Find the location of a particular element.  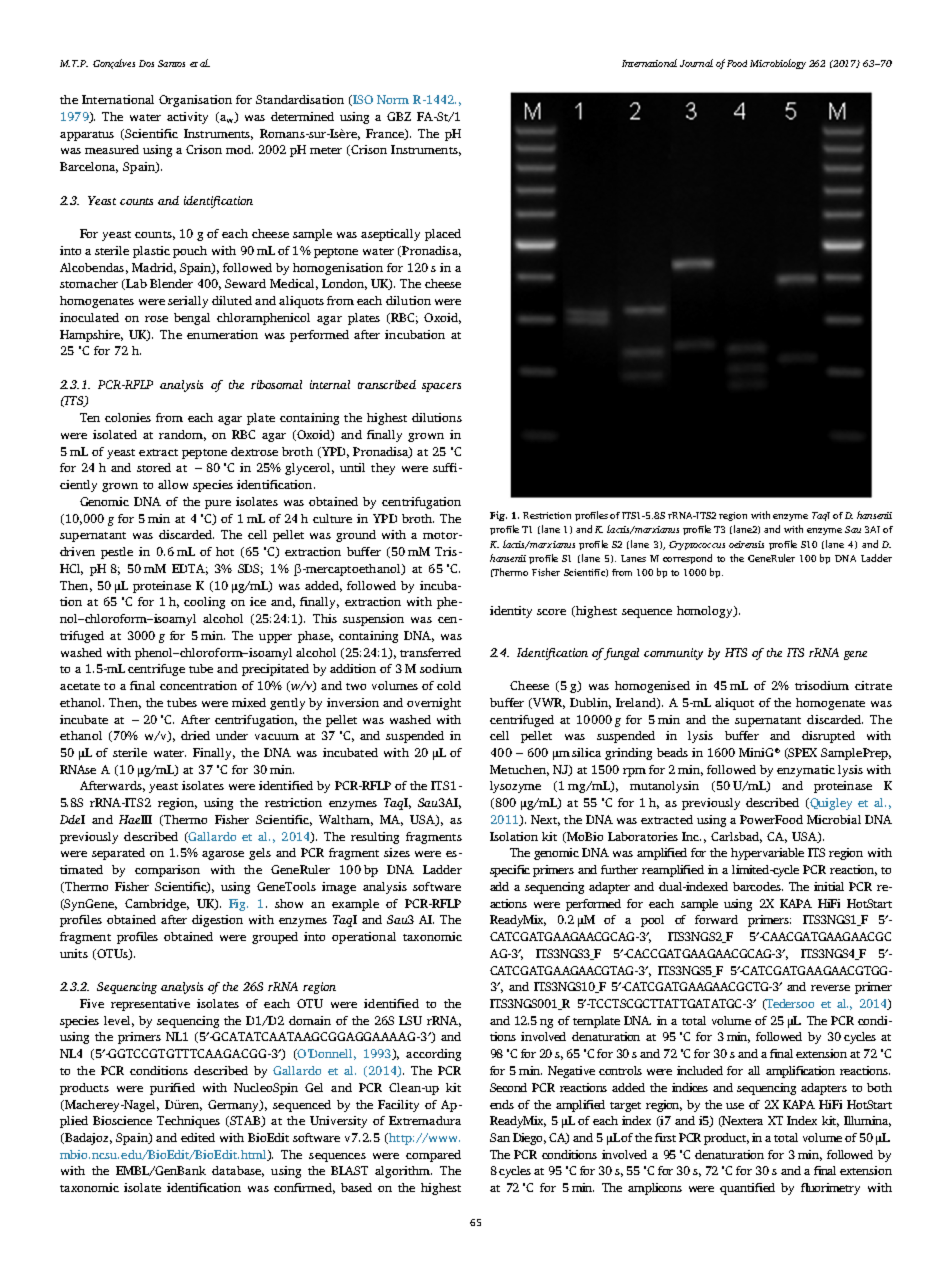

compared is located at coordinates (433, 1156).
